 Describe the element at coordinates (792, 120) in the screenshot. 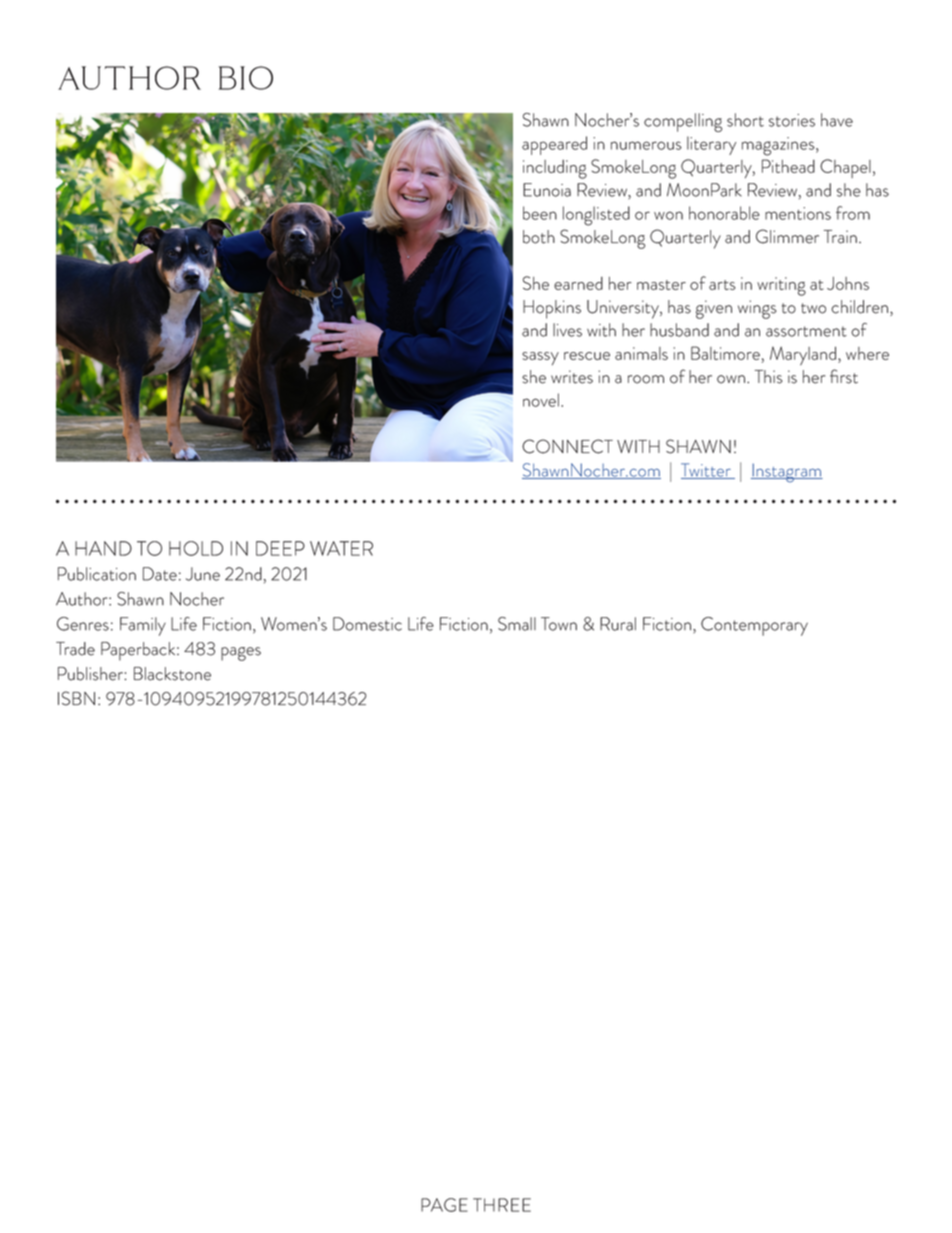

I see `stories` at that location.
